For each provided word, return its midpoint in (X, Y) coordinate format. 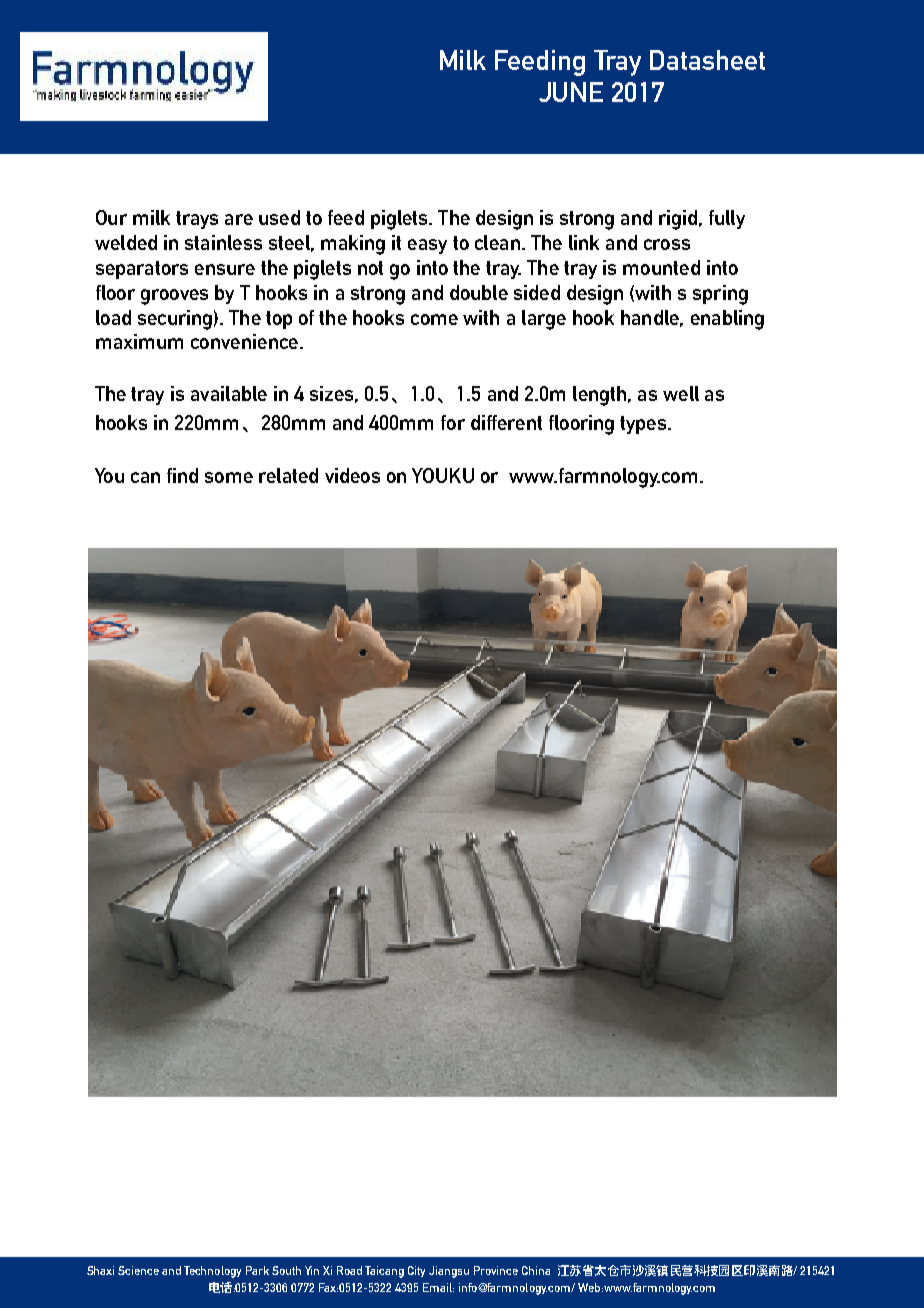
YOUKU (443, 475)
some (229, 477)
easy (427, 246)
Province (496, 1270)
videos (352, 475)
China (536, 1270)
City (416, 1271)
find (182, 475)
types (644, 425)
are (239, 219)
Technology (212, 1272)
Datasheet (707, 60)
